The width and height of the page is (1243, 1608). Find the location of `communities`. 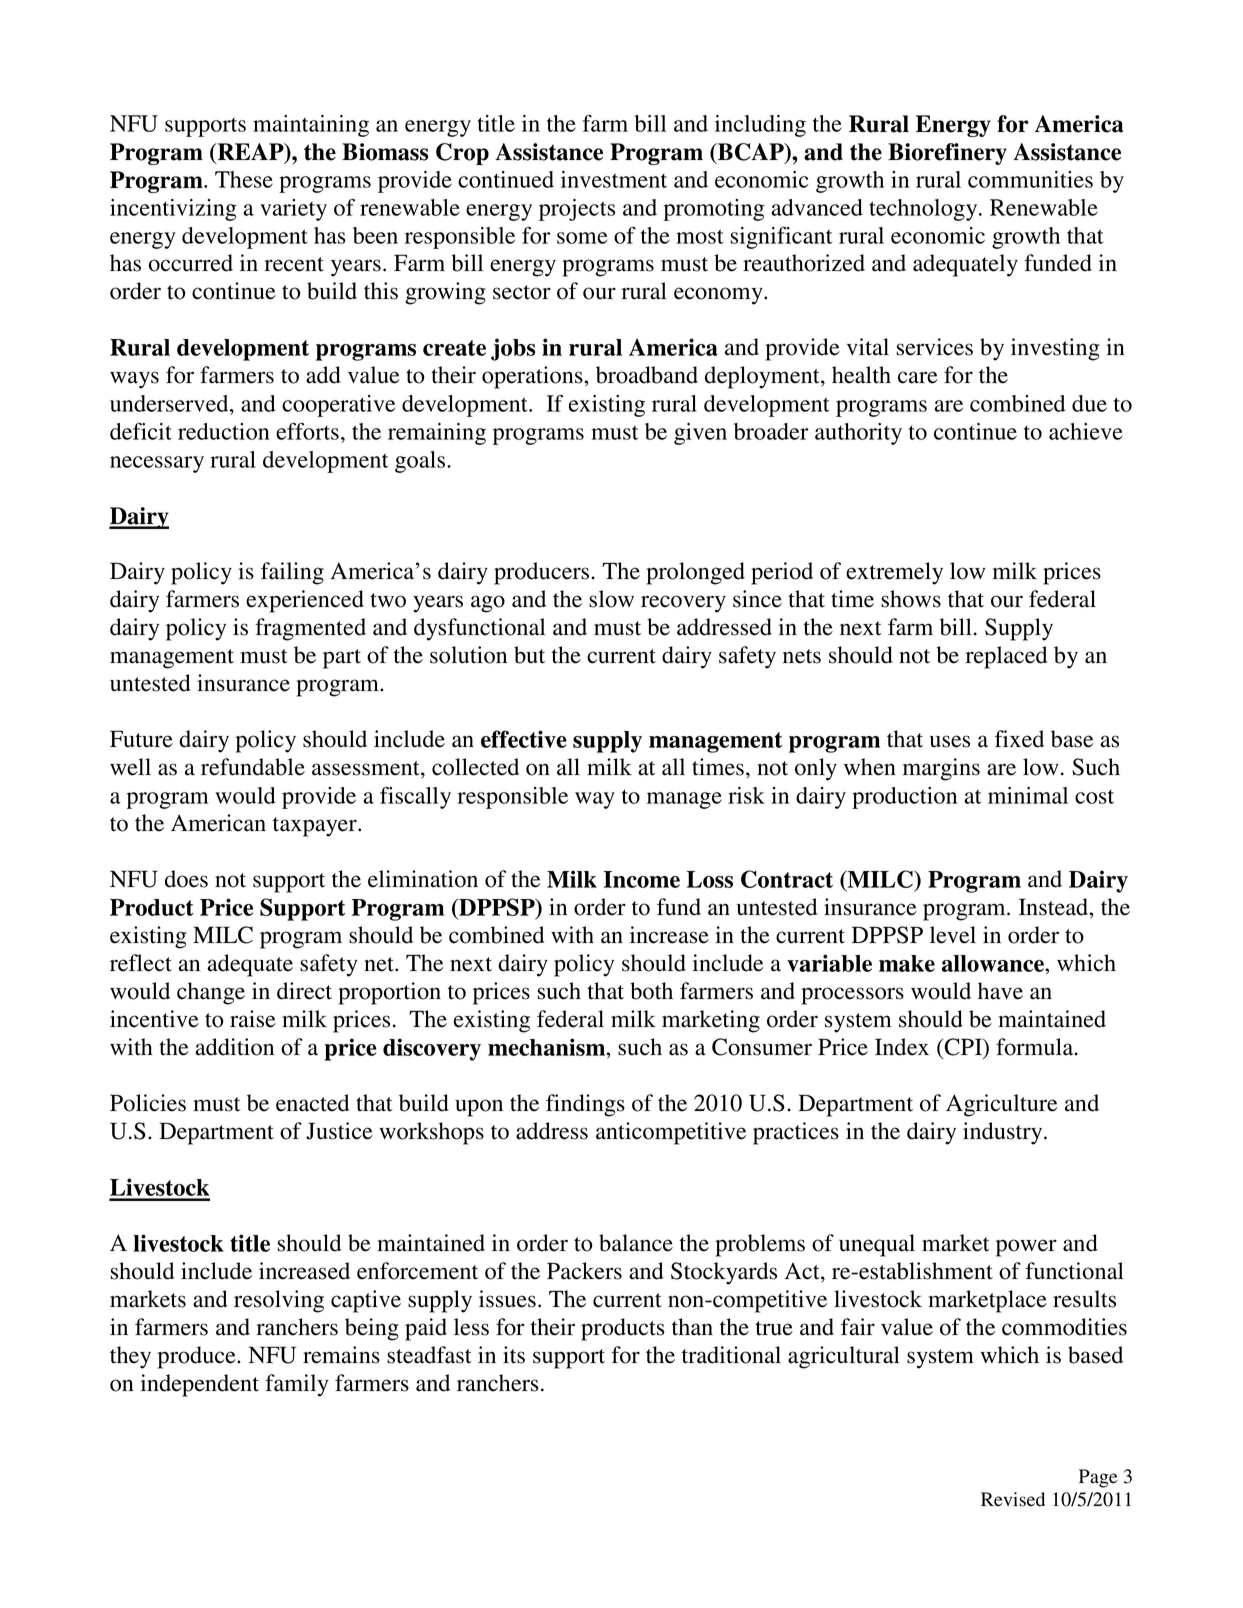

communities is located at coordinates (1030, 179).
